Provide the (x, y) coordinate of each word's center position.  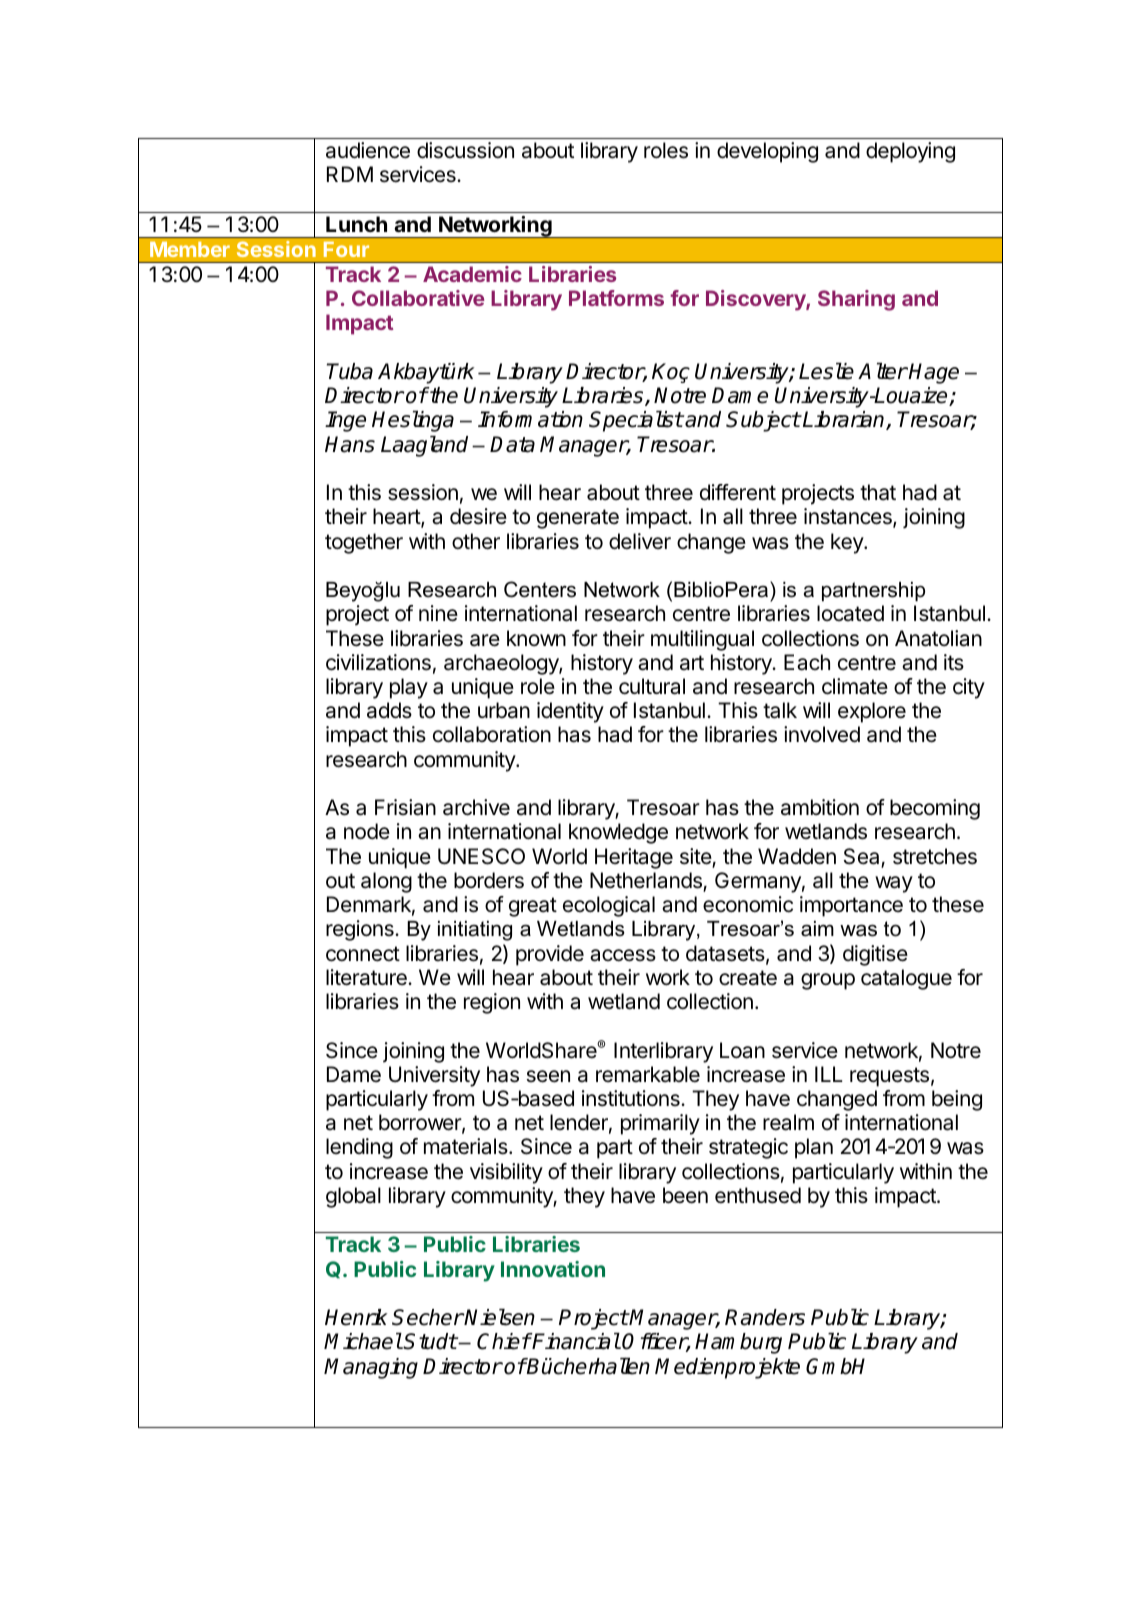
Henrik (356, 1317)
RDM (350, 174)
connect (363, 954)
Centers (540, 589)
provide (550, 955)
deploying (910, 152)
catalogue (906, 979)
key (848, 543)
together (364, 543)
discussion (465, 150)
